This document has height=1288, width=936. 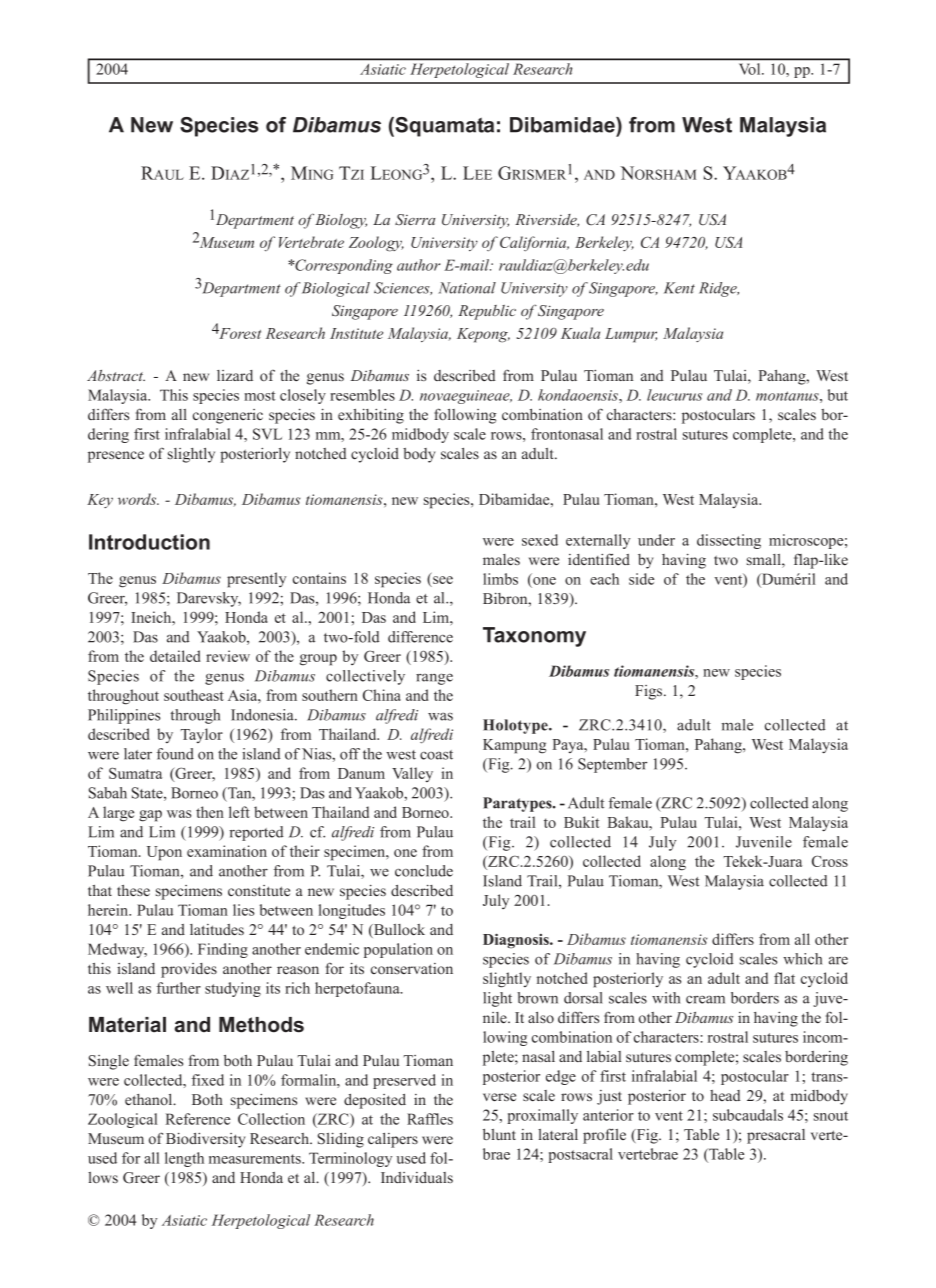 I want to click on Vol, so click(x=751, y=69).
